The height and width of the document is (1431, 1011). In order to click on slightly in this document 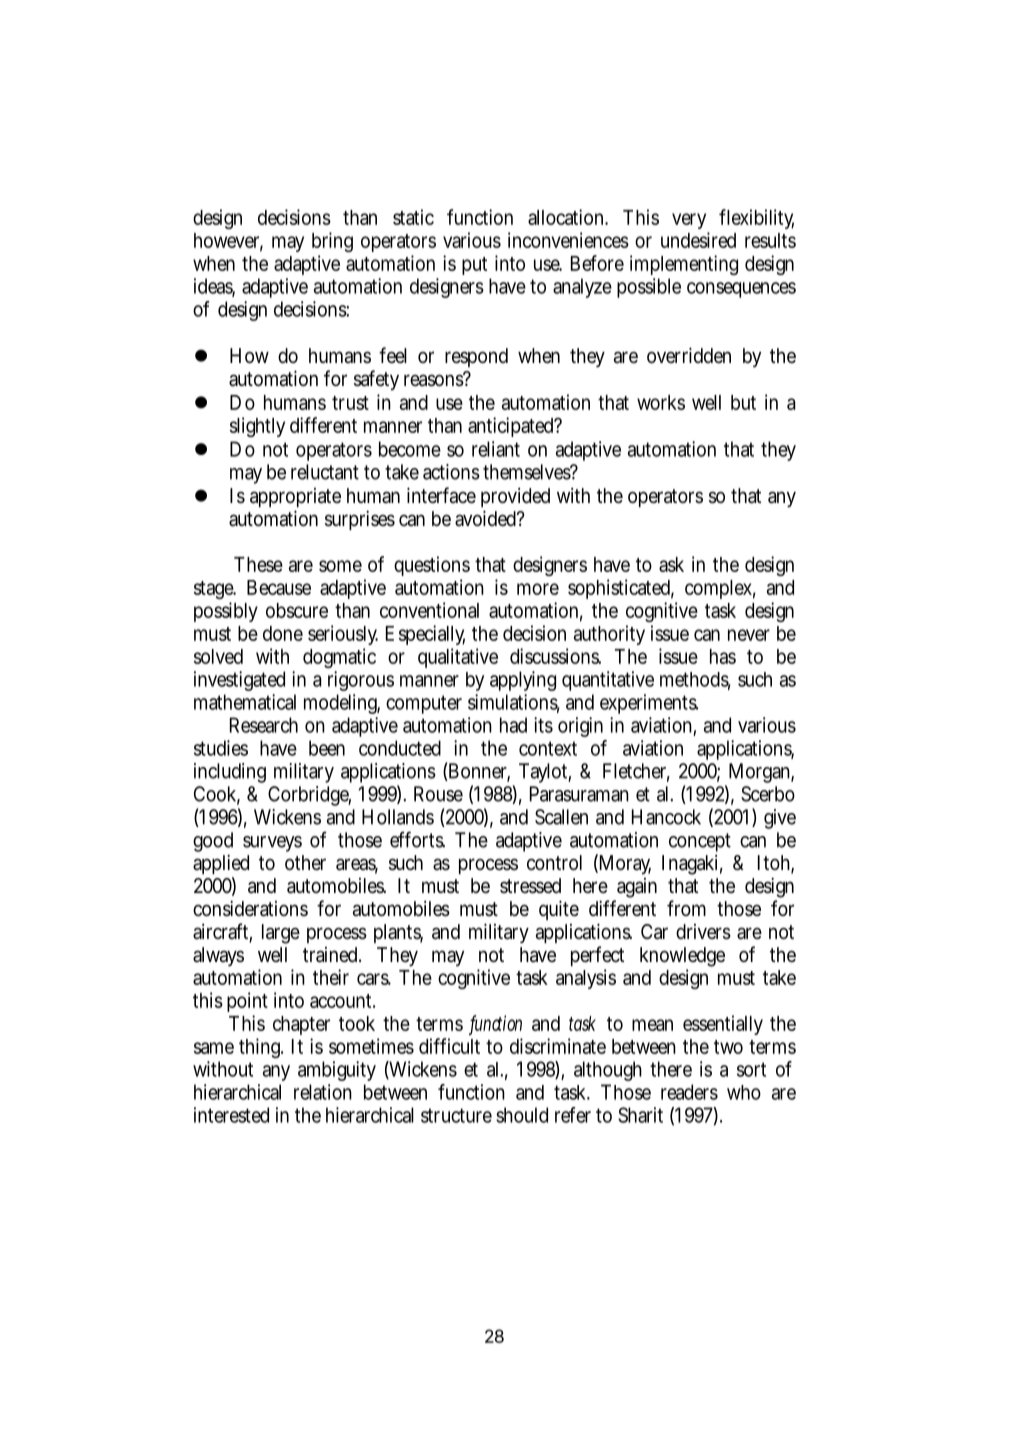, I will do `click(257, 427)`.
